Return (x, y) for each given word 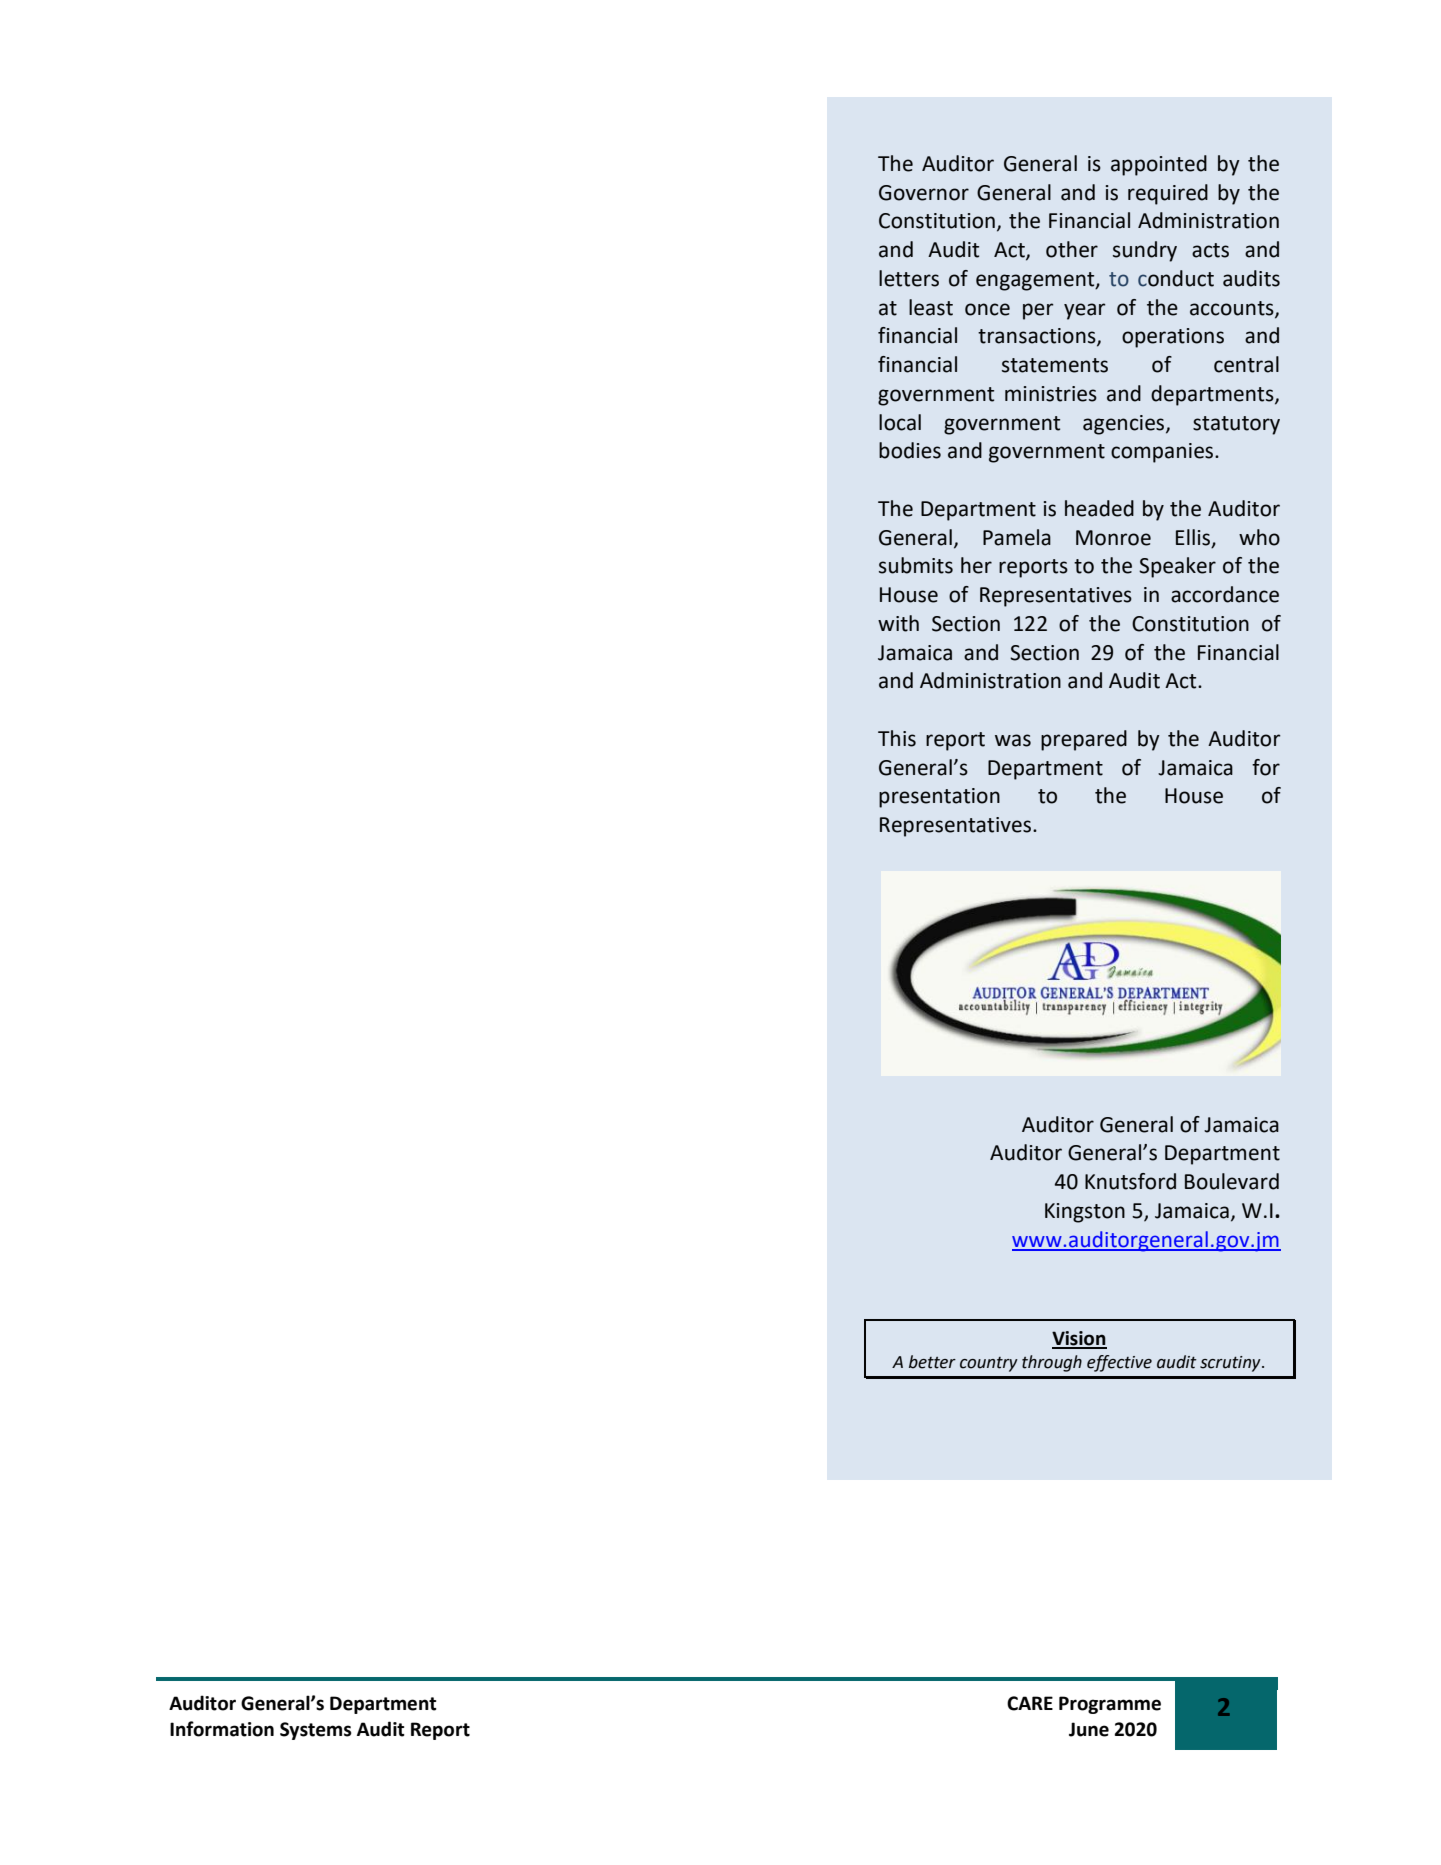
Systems (316, 1731)
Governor (924, 193)
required (1168, 194)
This (897, 738)
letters (909, 278)
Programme (1110, 1705)
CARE (1030, 1703)
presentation (939, 798)
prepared (1084, 740)
